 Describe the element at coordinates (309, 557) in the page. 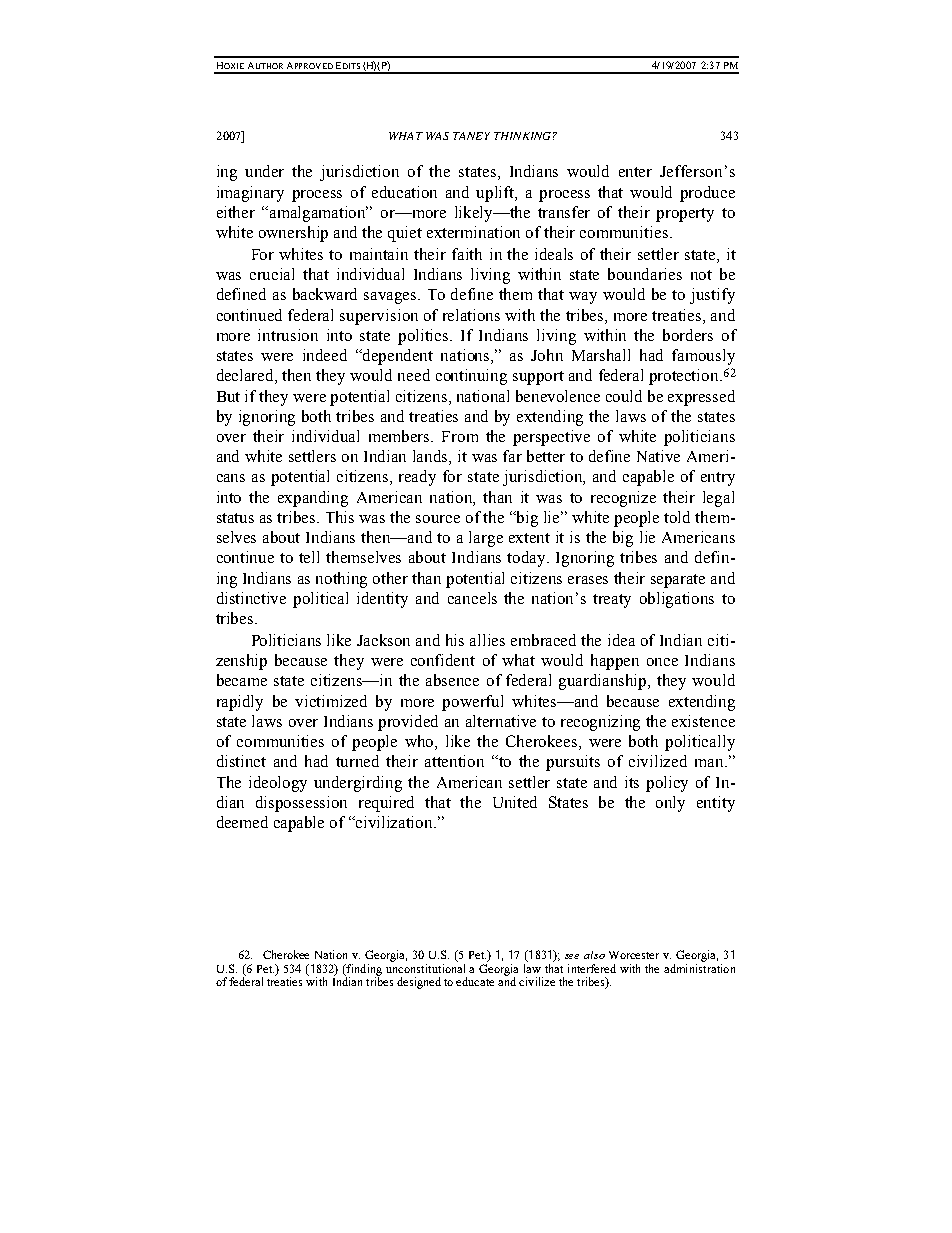

I see `tell` at that location.
